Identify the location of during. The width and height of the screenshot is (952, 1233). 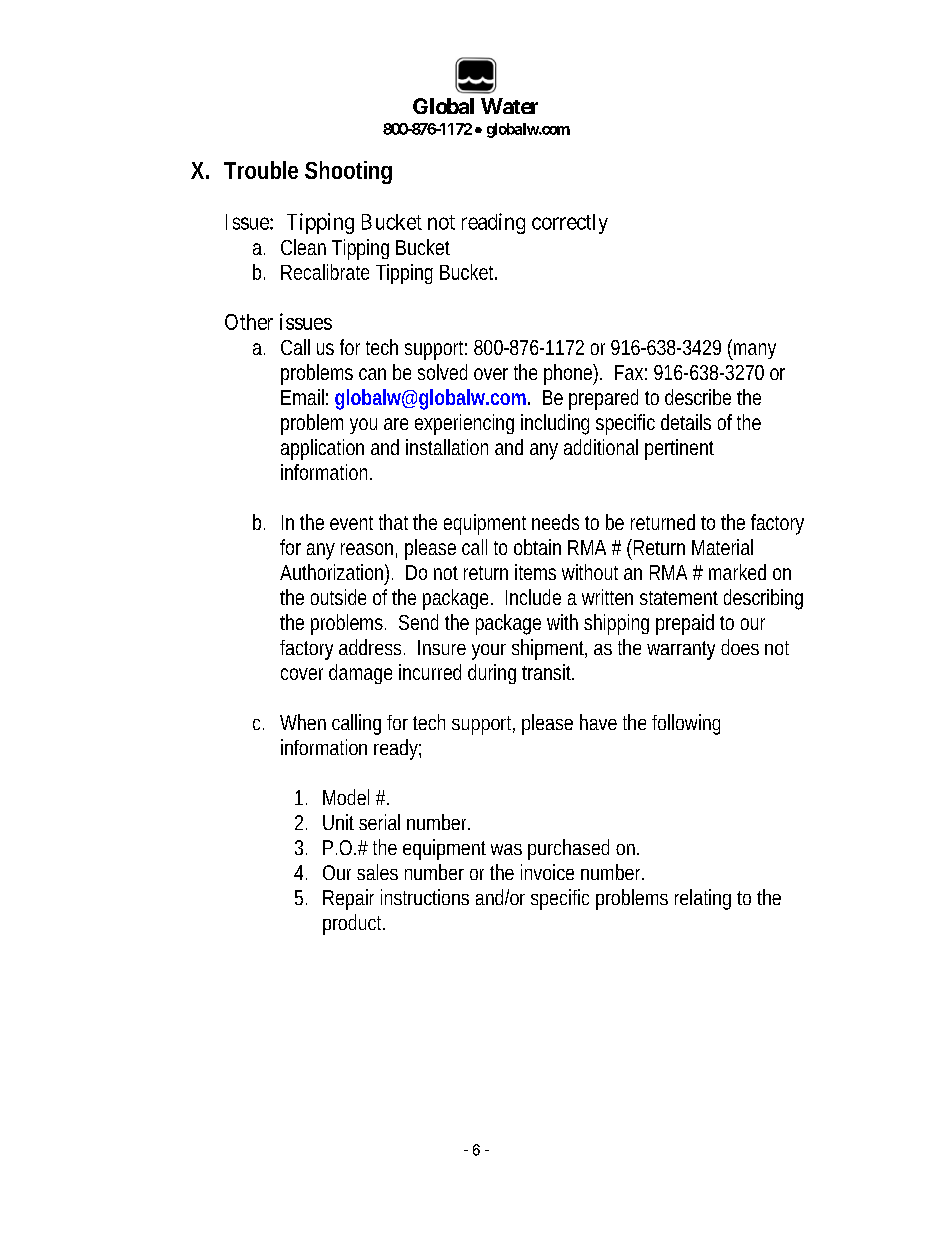
(492, 674).
